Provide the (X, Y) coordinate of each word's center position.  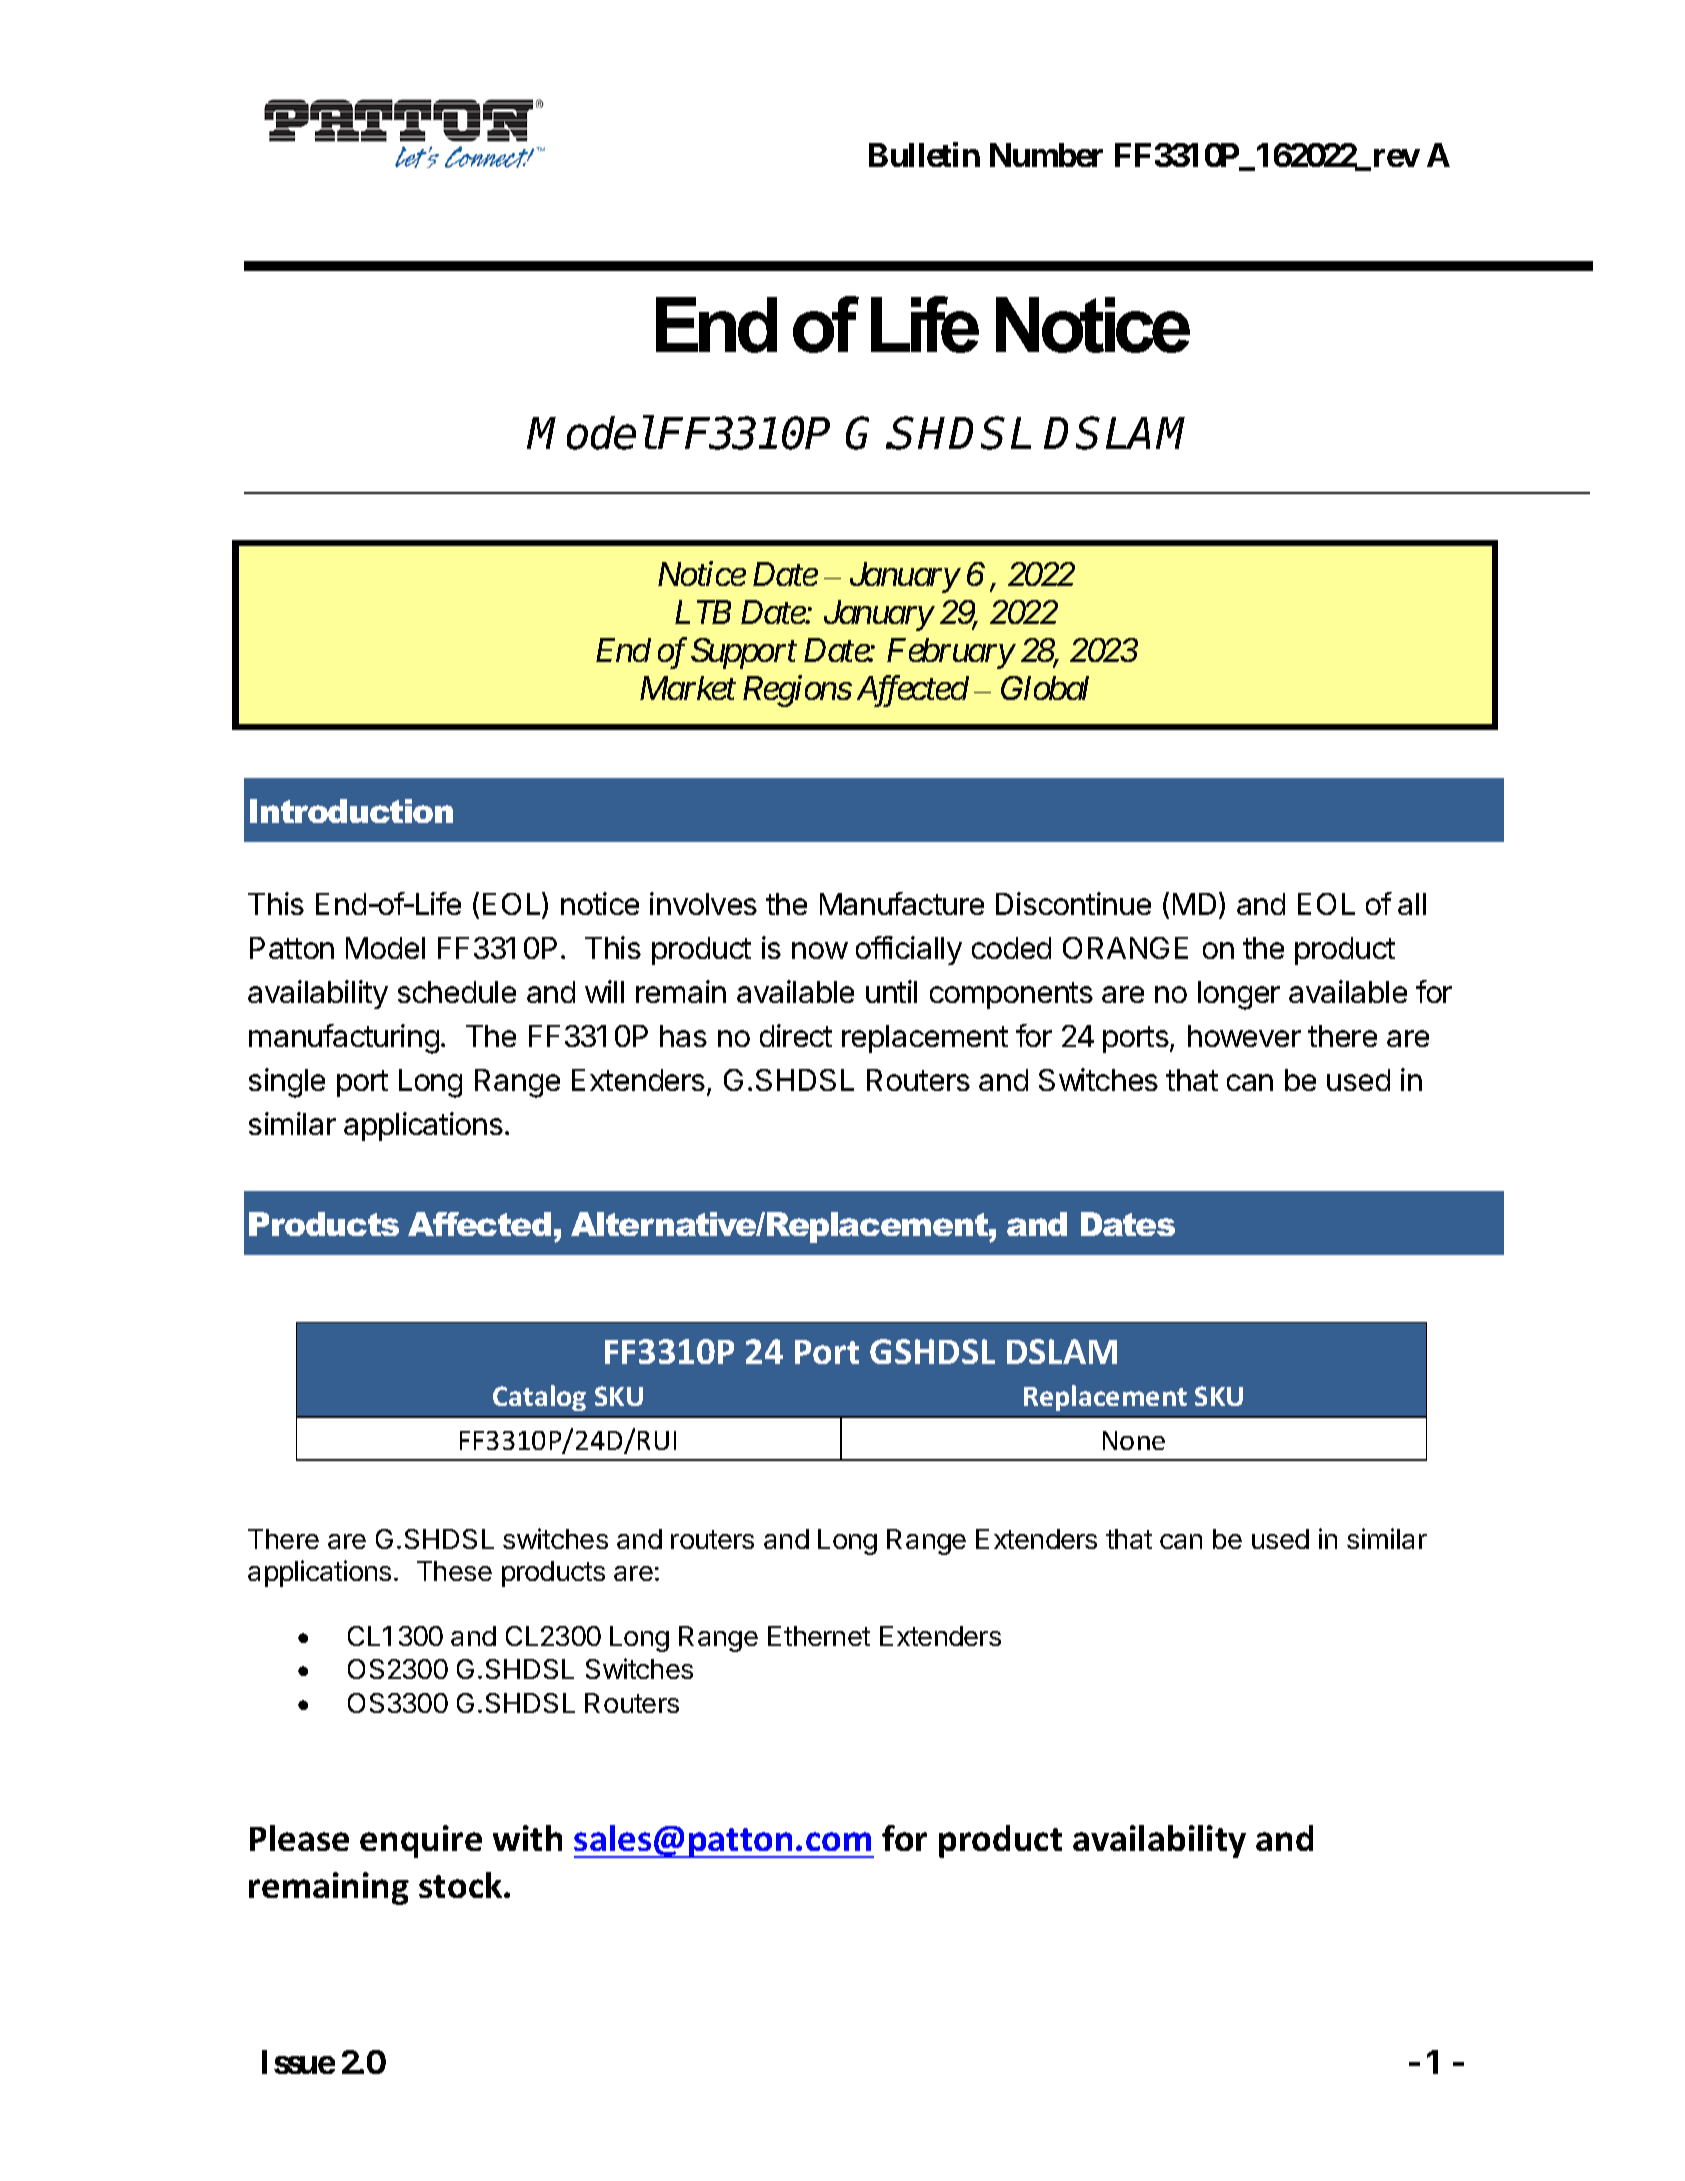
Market (688, 688)
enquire (421, 1841)
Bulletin (924, 154)
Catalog (539, 1398)
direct (796, 1035)
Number (1046, 155)
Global (1045, 688)
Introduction (351, 811)
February (950, 653)
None (1134, 1440)
